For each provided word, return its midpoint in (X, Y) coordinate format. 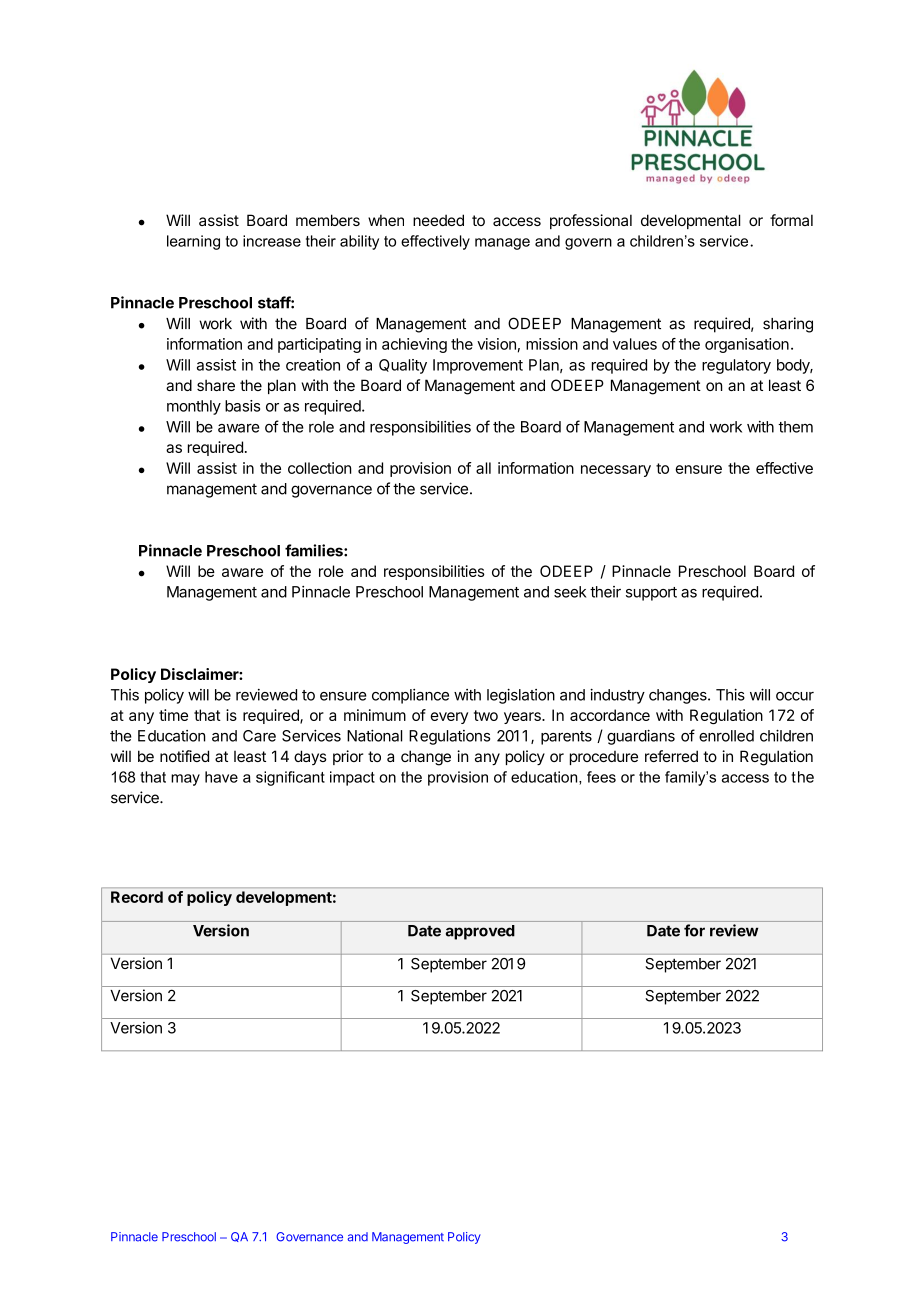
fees (601, 777)
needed (438, 220)
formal (791, 220)
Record (137, 897)
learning (193, 242)
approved (480, 932)
